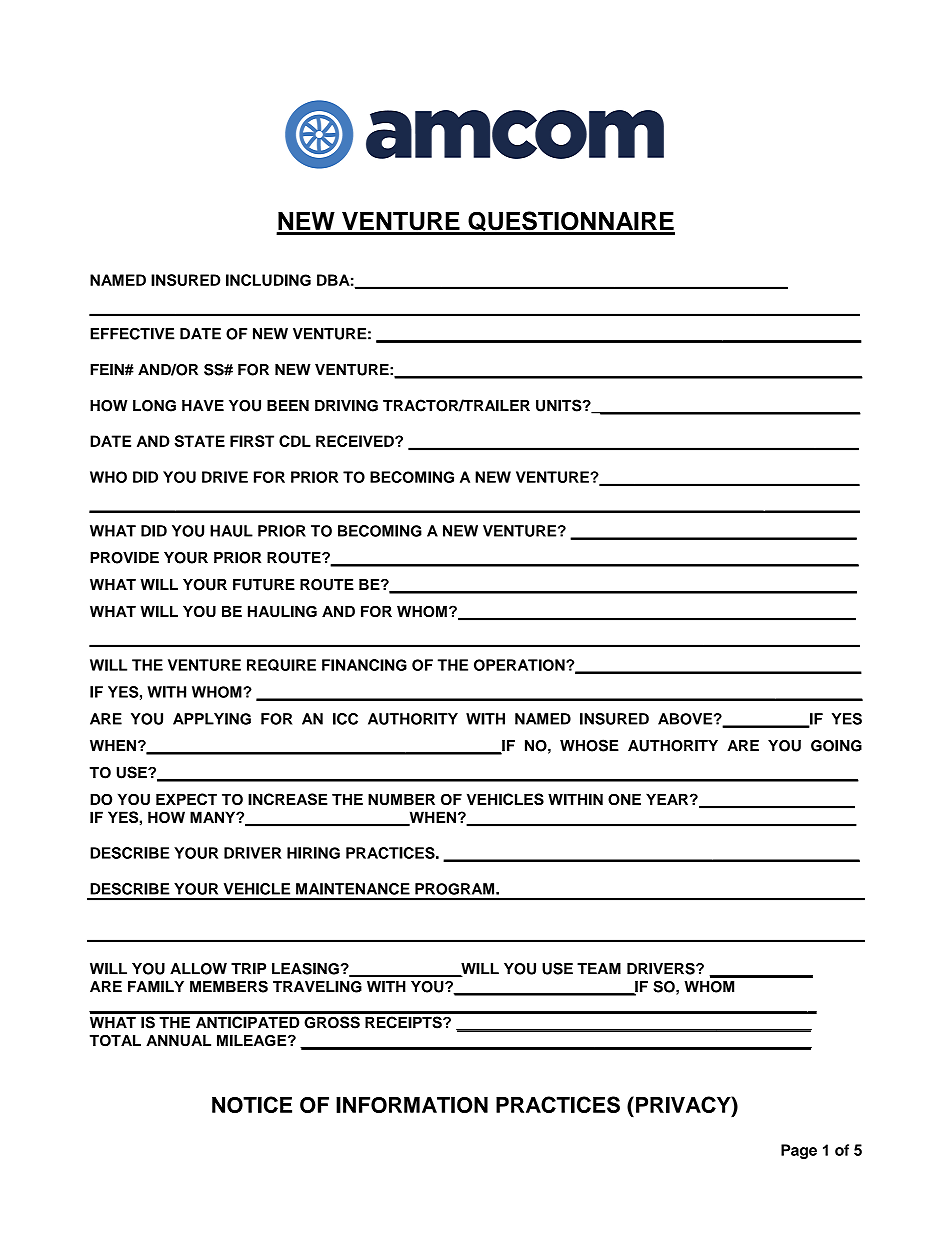  Describe the element at coordinates (836, 746) in the document. I see `GOING` at that location.
